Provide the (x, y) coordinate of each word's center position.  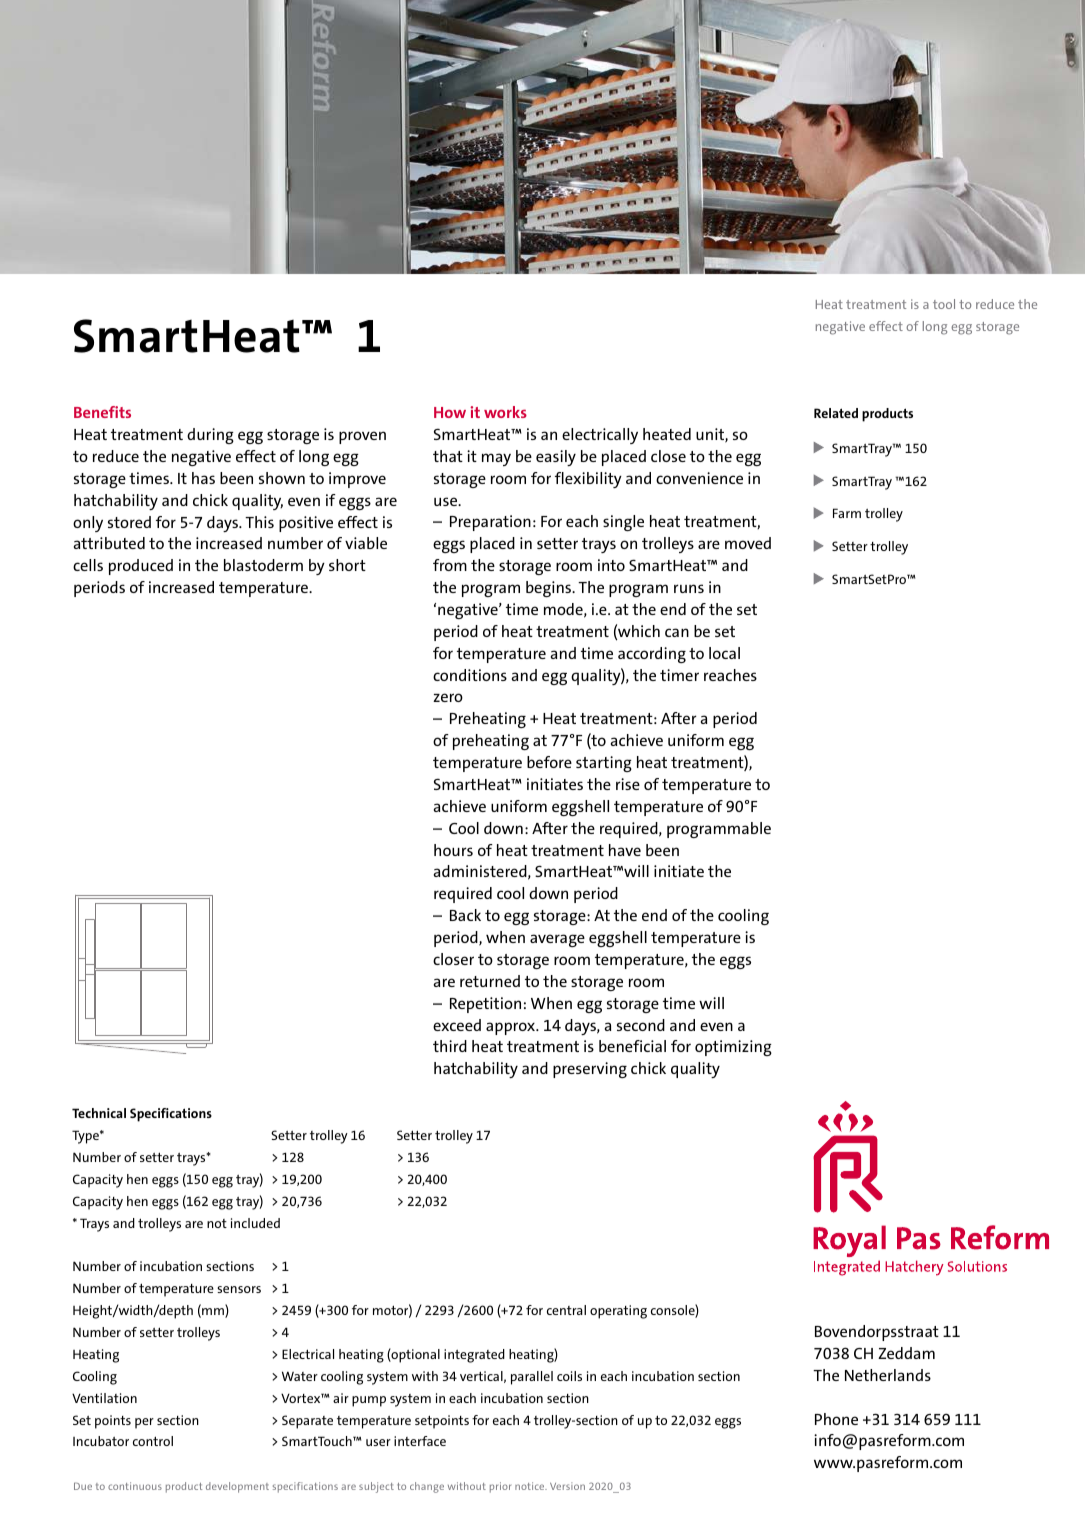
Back (465, 915)
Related (836, 413)
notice (531, 1486)
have (625, 850)
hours (453, 850)
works (505, 412)
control (153, 1441)
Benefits (102, 412)
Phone (836, 1419)
